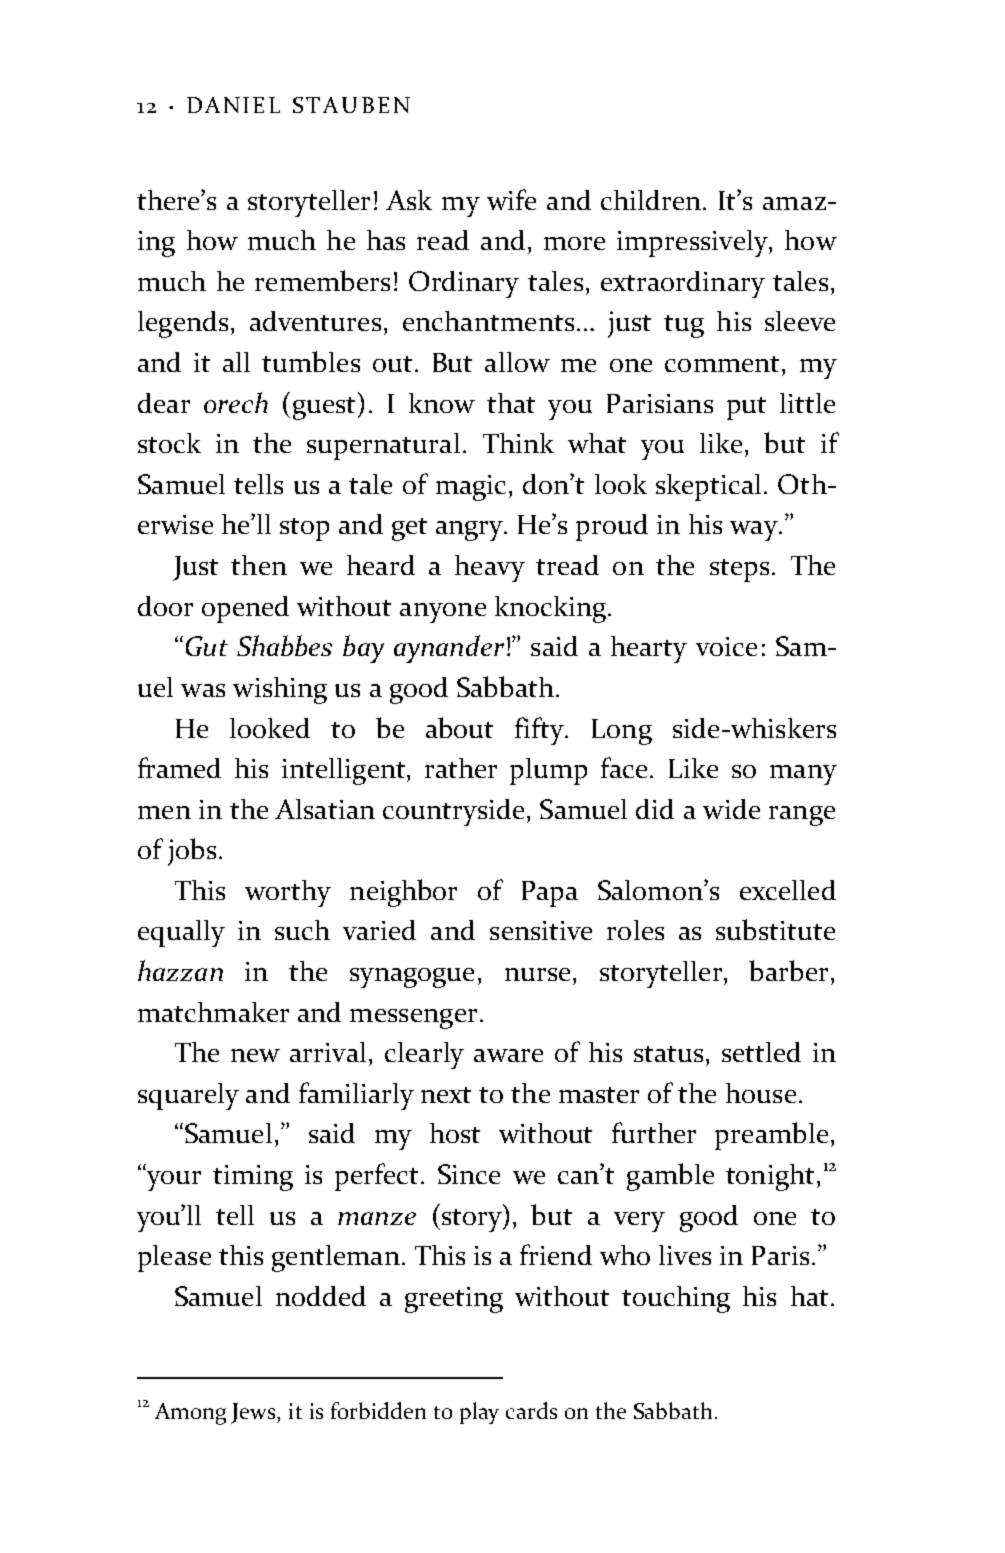 The image size is (1005, 1553). I want to click on stock, so click(169, 443).
